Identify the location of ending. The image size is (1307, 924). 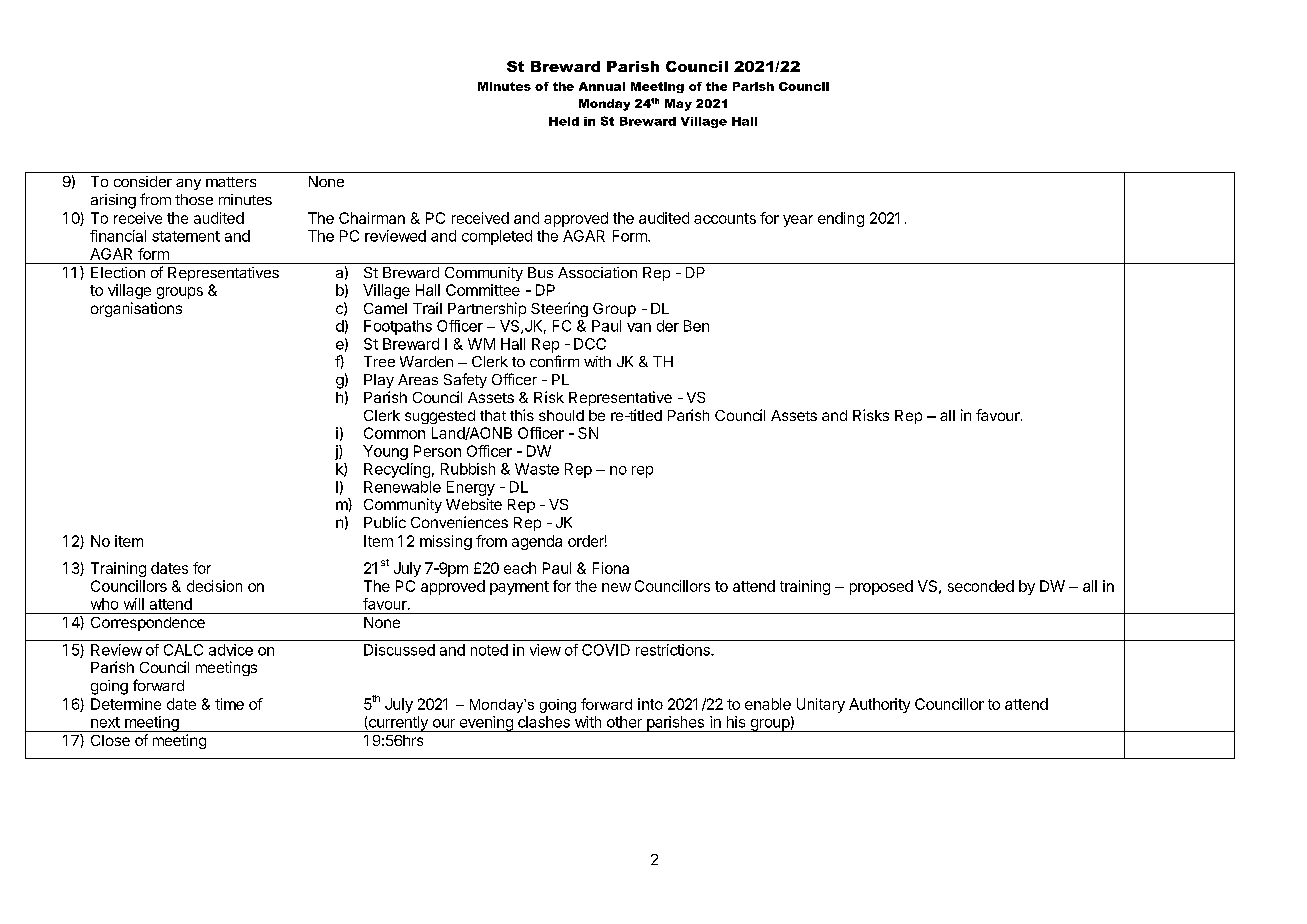
(841, 219).
